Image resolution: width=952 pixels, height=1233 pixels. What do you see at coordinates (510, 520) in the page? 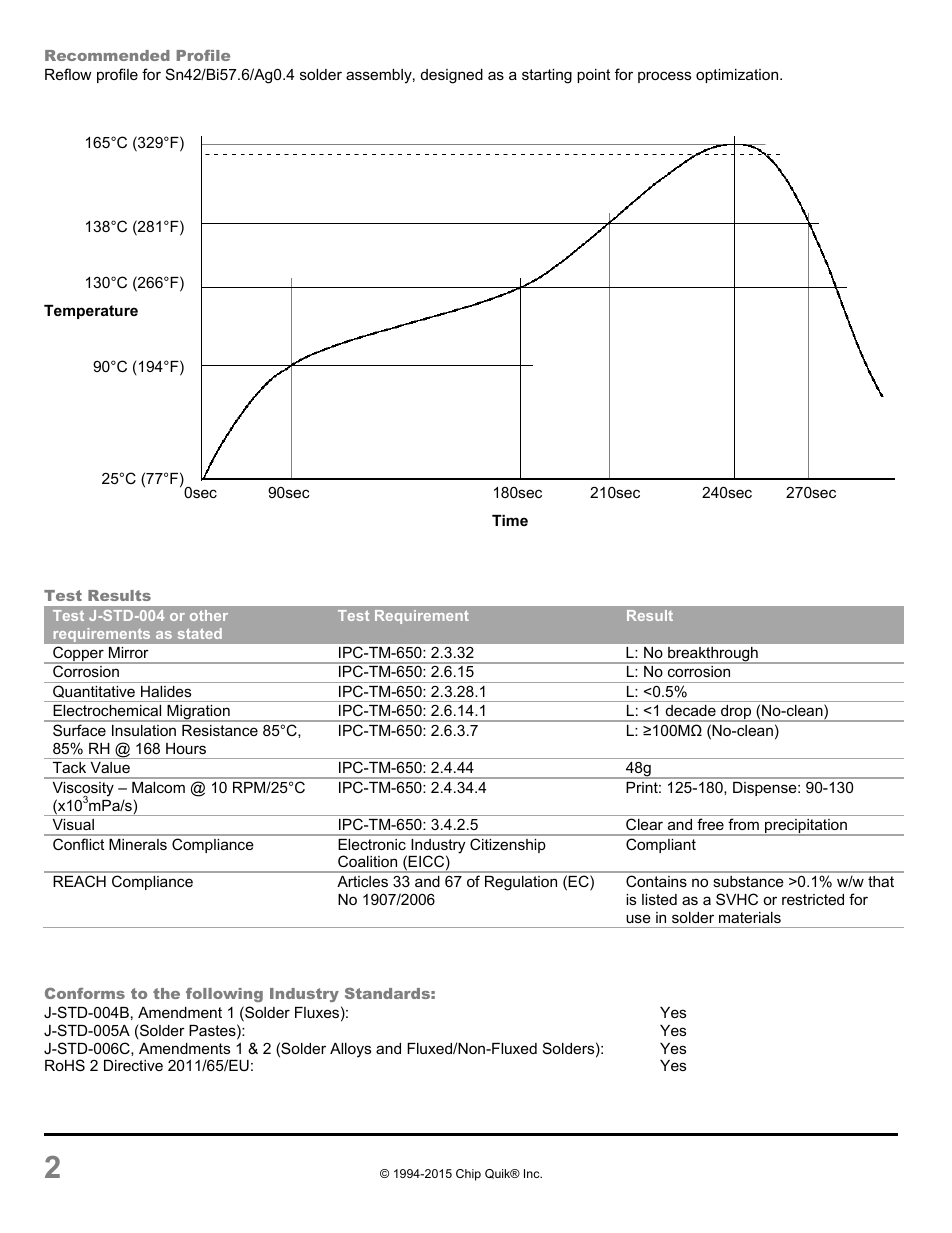
I see `Time` at bounding box center [510, 520].
